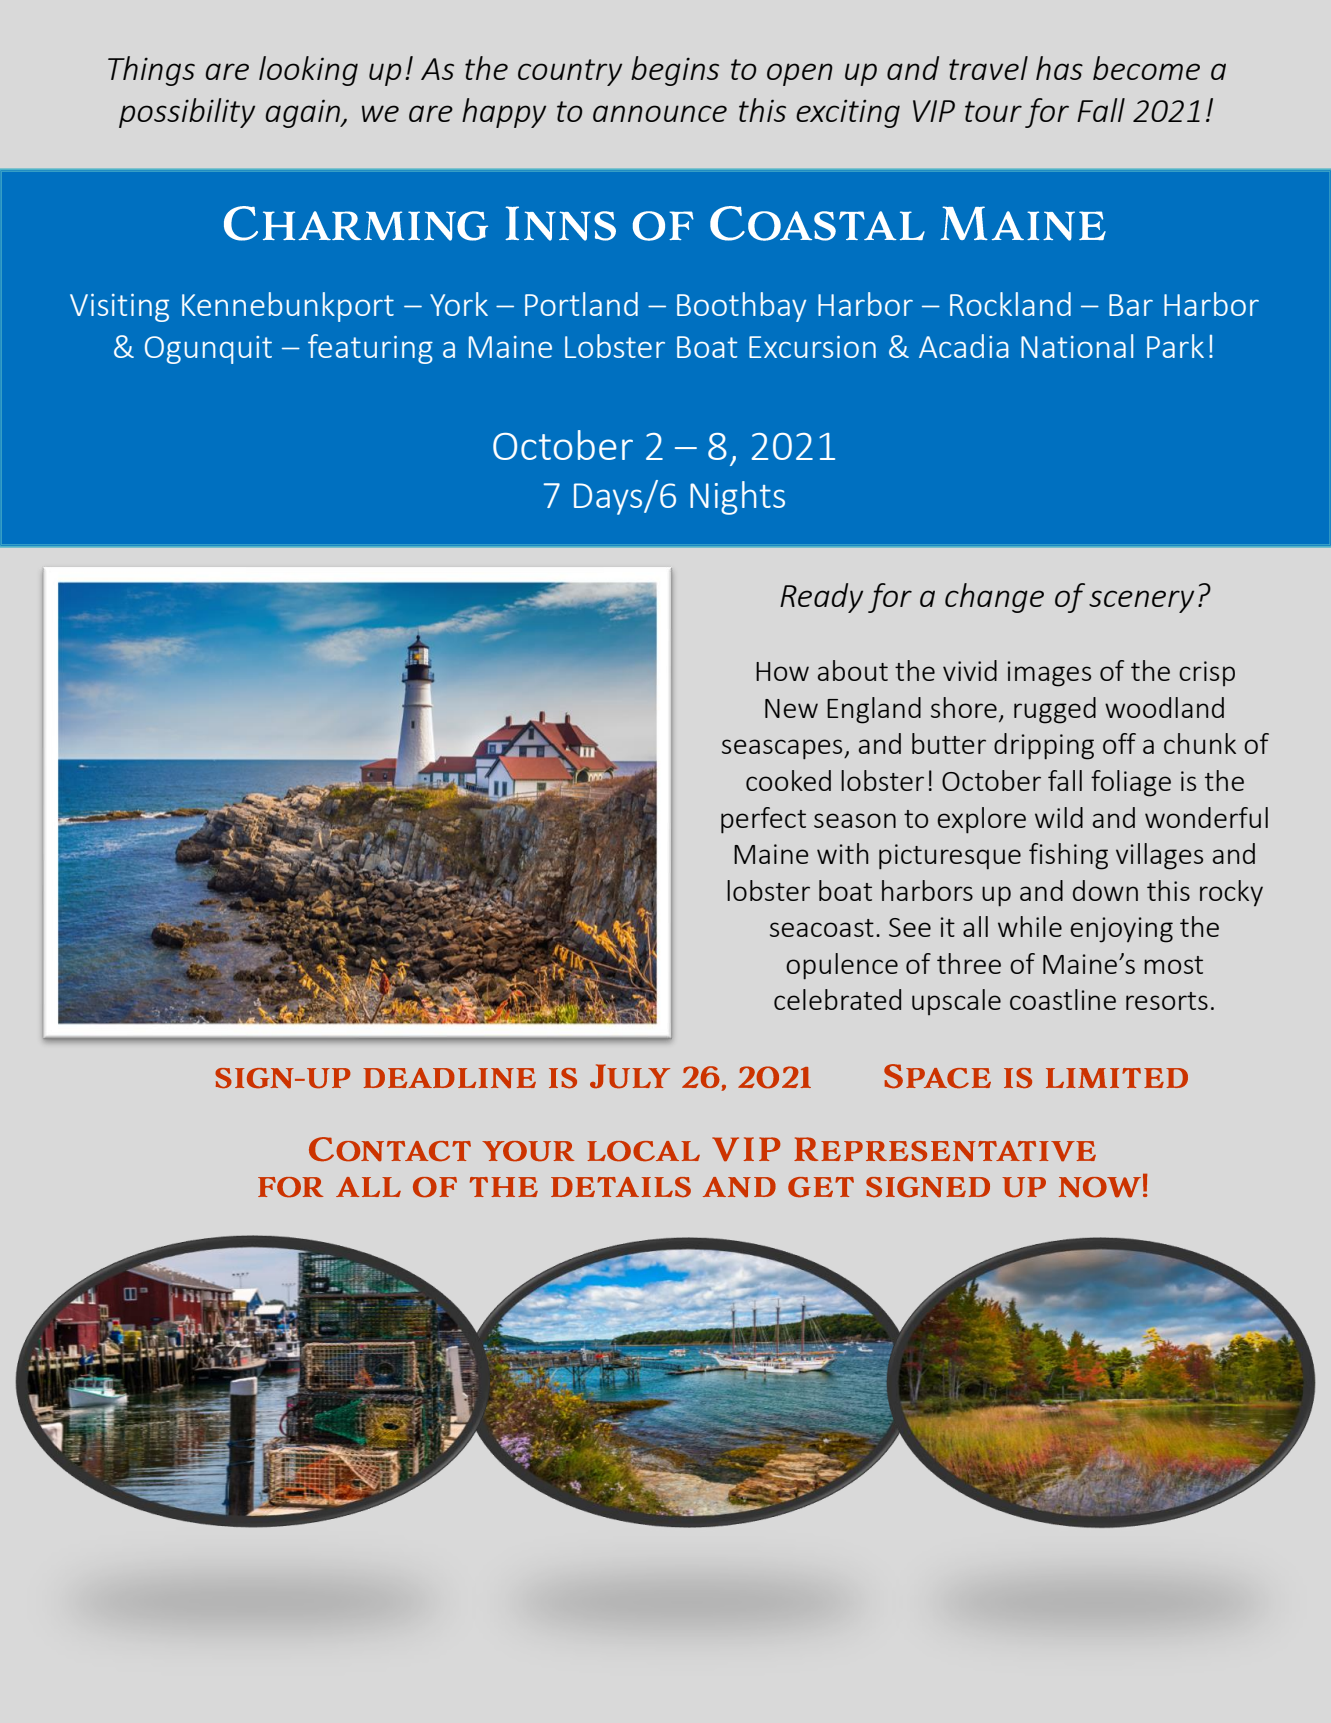 The height and width of the document is (1723, 1331). What do you see at coordinates (304, 113) in the document?
I see `again` at bounding box center [304, 113].
